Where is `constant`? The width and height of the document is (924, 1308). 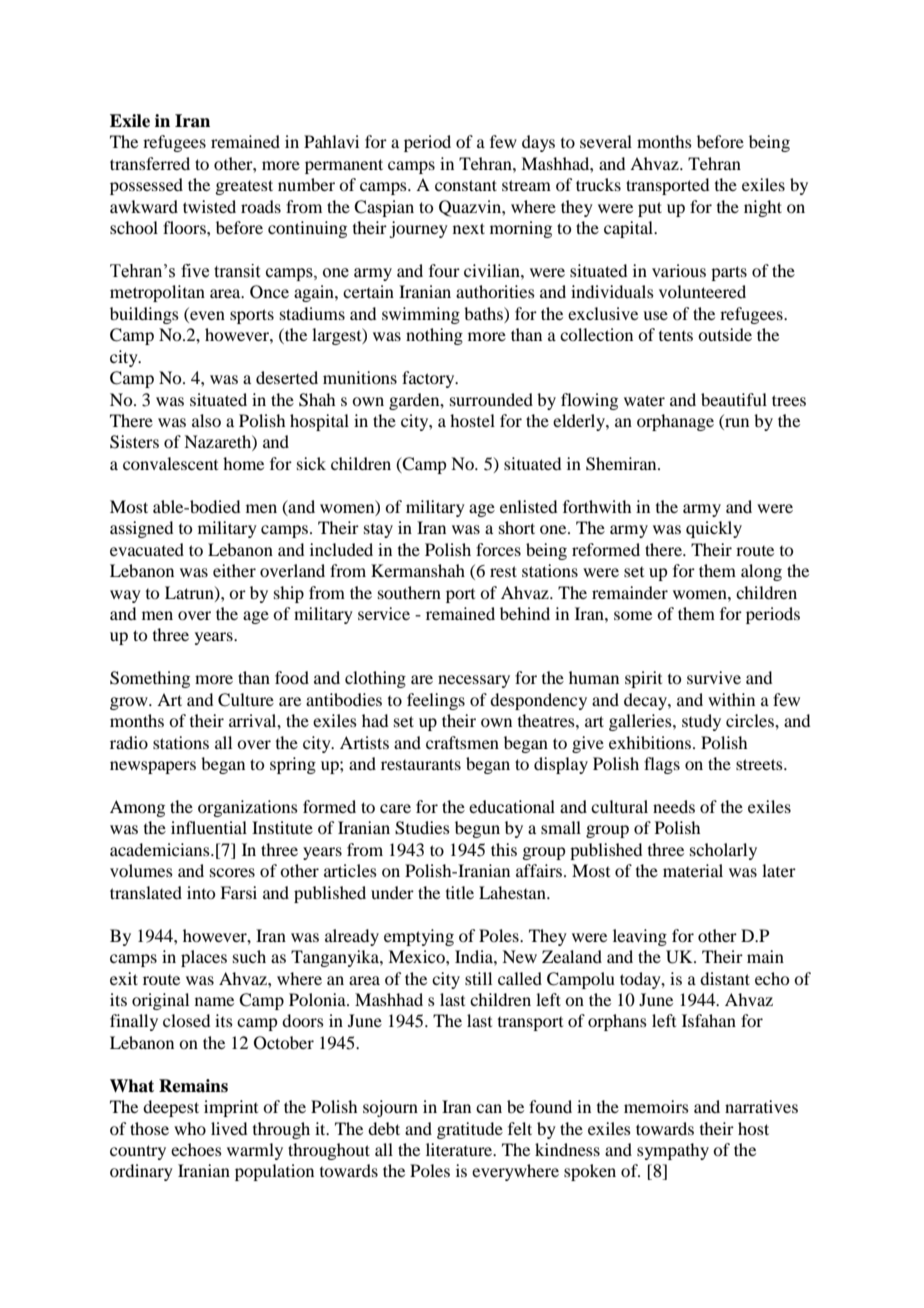
constant is located at coordinates (466, 185).
